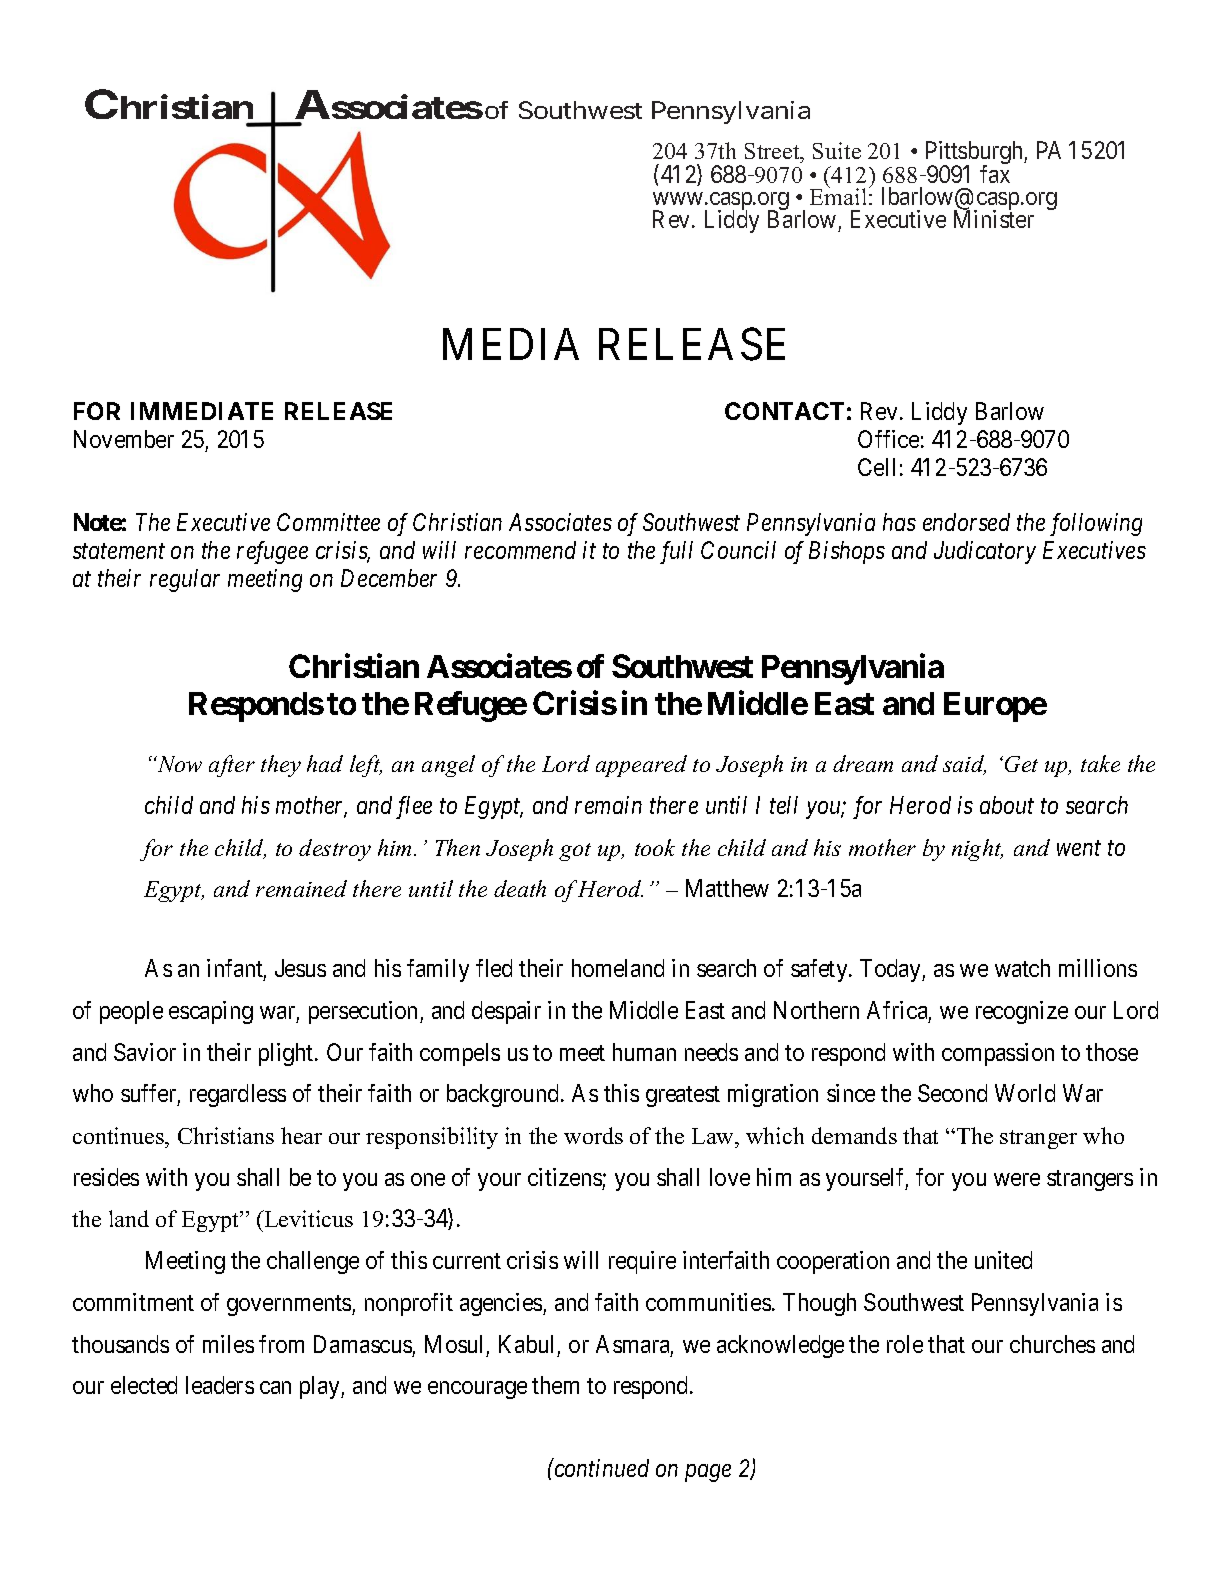 The image size is (1232, 1595). What do you see at coordinates (1007, 805) in the screenshot?
I see `about` at bounding box center [1007, 805].
